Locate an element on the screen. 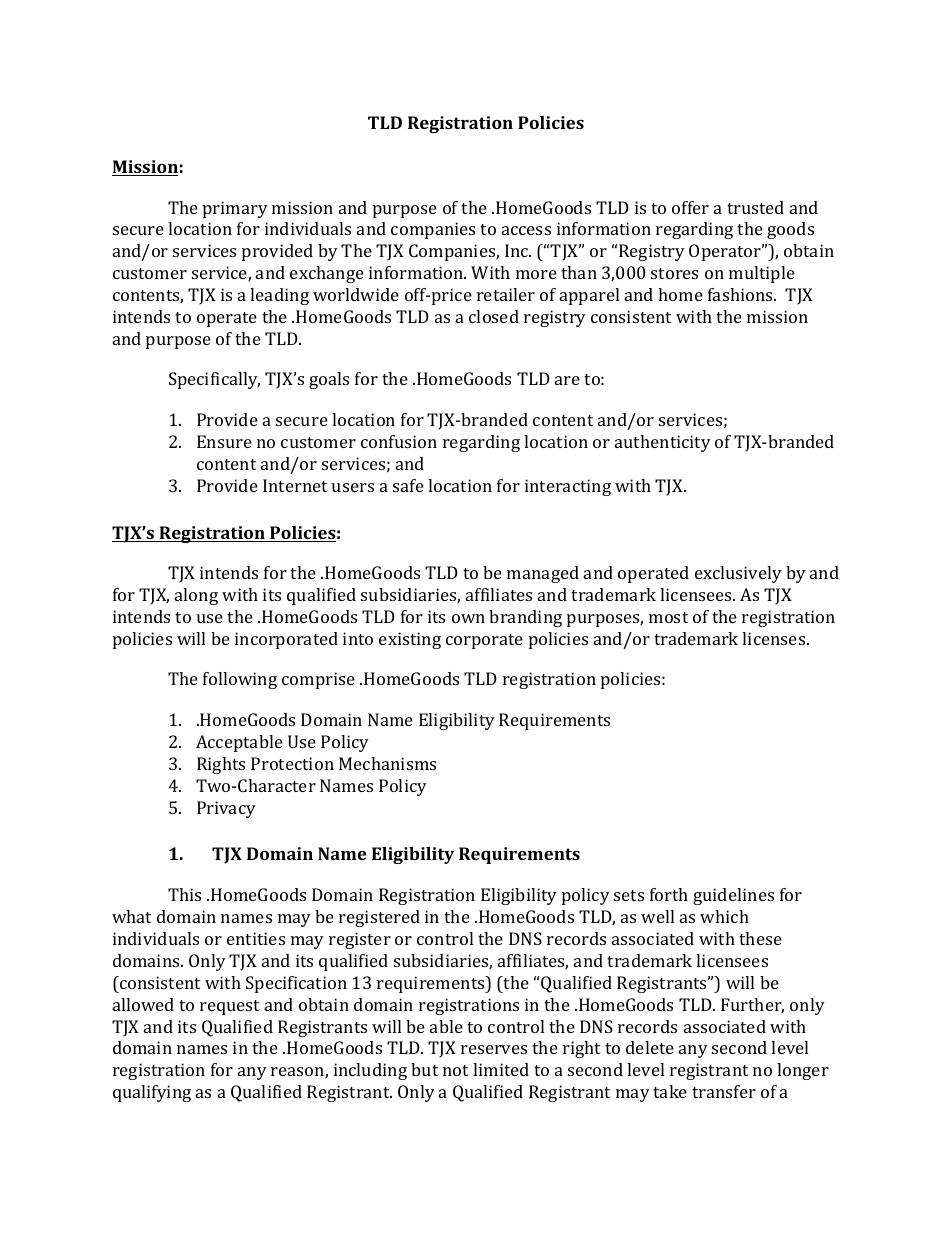 This screenshot has width=952, height=1233. This is located at coordinates (184, 894).
